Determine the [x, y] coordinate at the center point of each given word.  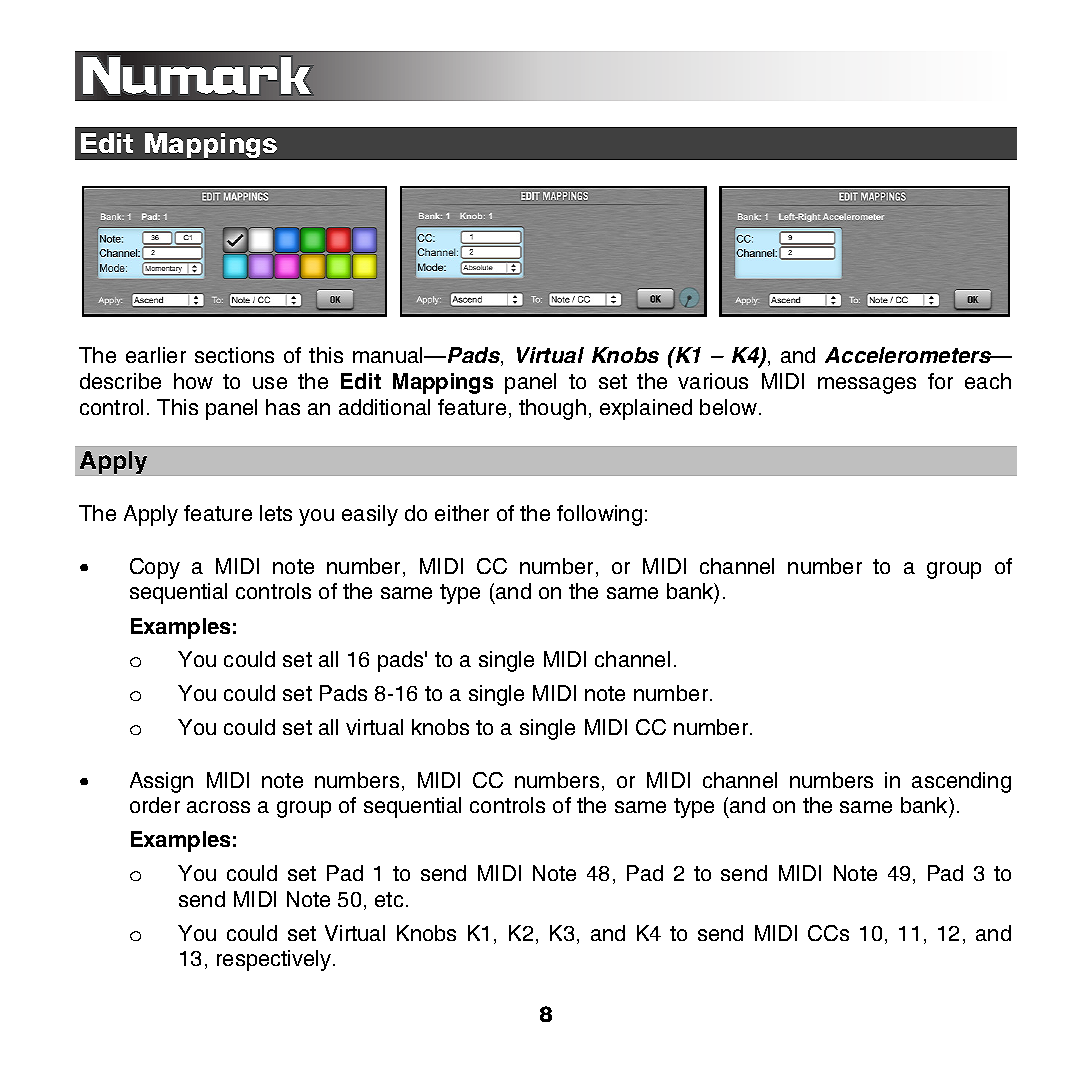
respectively [275, 960]
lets [276, 513]
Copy [155, 568]
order [155, 805]
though [552, 409]
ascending [961, 782]
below [730, 407]
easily [370, 515]
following [599, 515]
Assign [161, 782]
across [218, 807]
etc [389, 899]
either [462, 513]
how [193, 381]
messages [867, 385]
